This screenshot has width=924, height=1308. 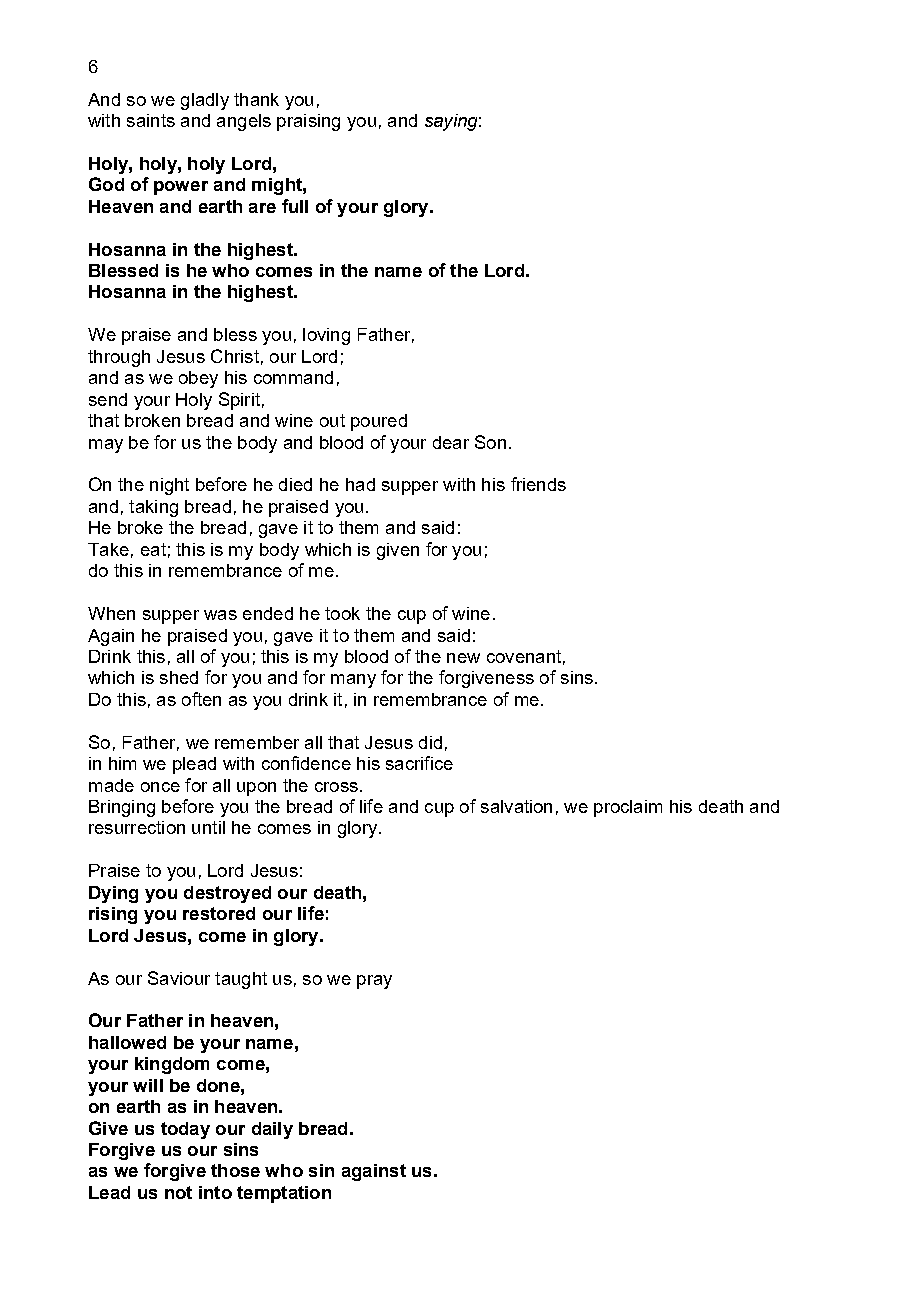 What do you see at coordinates (374, 982) in the screenshot?
I see `pray` at bounding box center [374, 982].
